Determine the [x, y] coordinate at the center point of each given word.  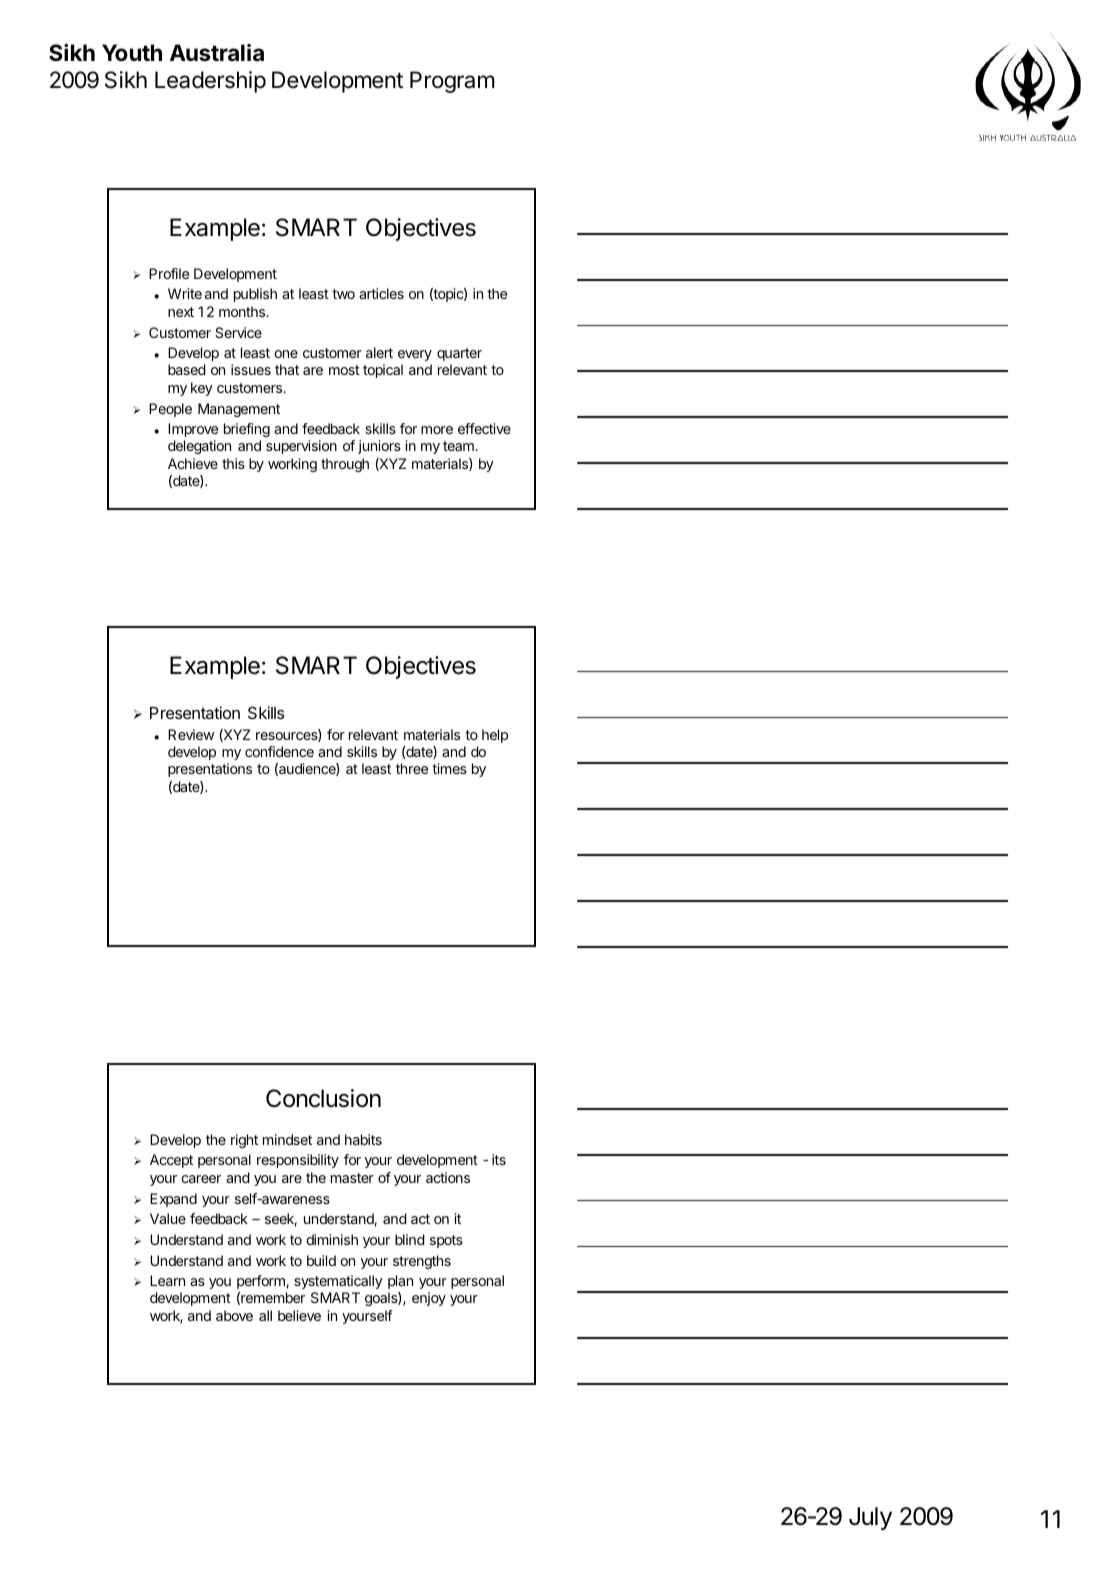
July [870, 1518]
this [233, 463]
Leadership [210, 82]
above [234, 1315]
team [459, 446]
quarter [459, 354]
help [495, 736]
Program [452, 82]
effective [484, 428]
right [244, 1141]
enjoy [429, 1299]
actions [448, 1177]
